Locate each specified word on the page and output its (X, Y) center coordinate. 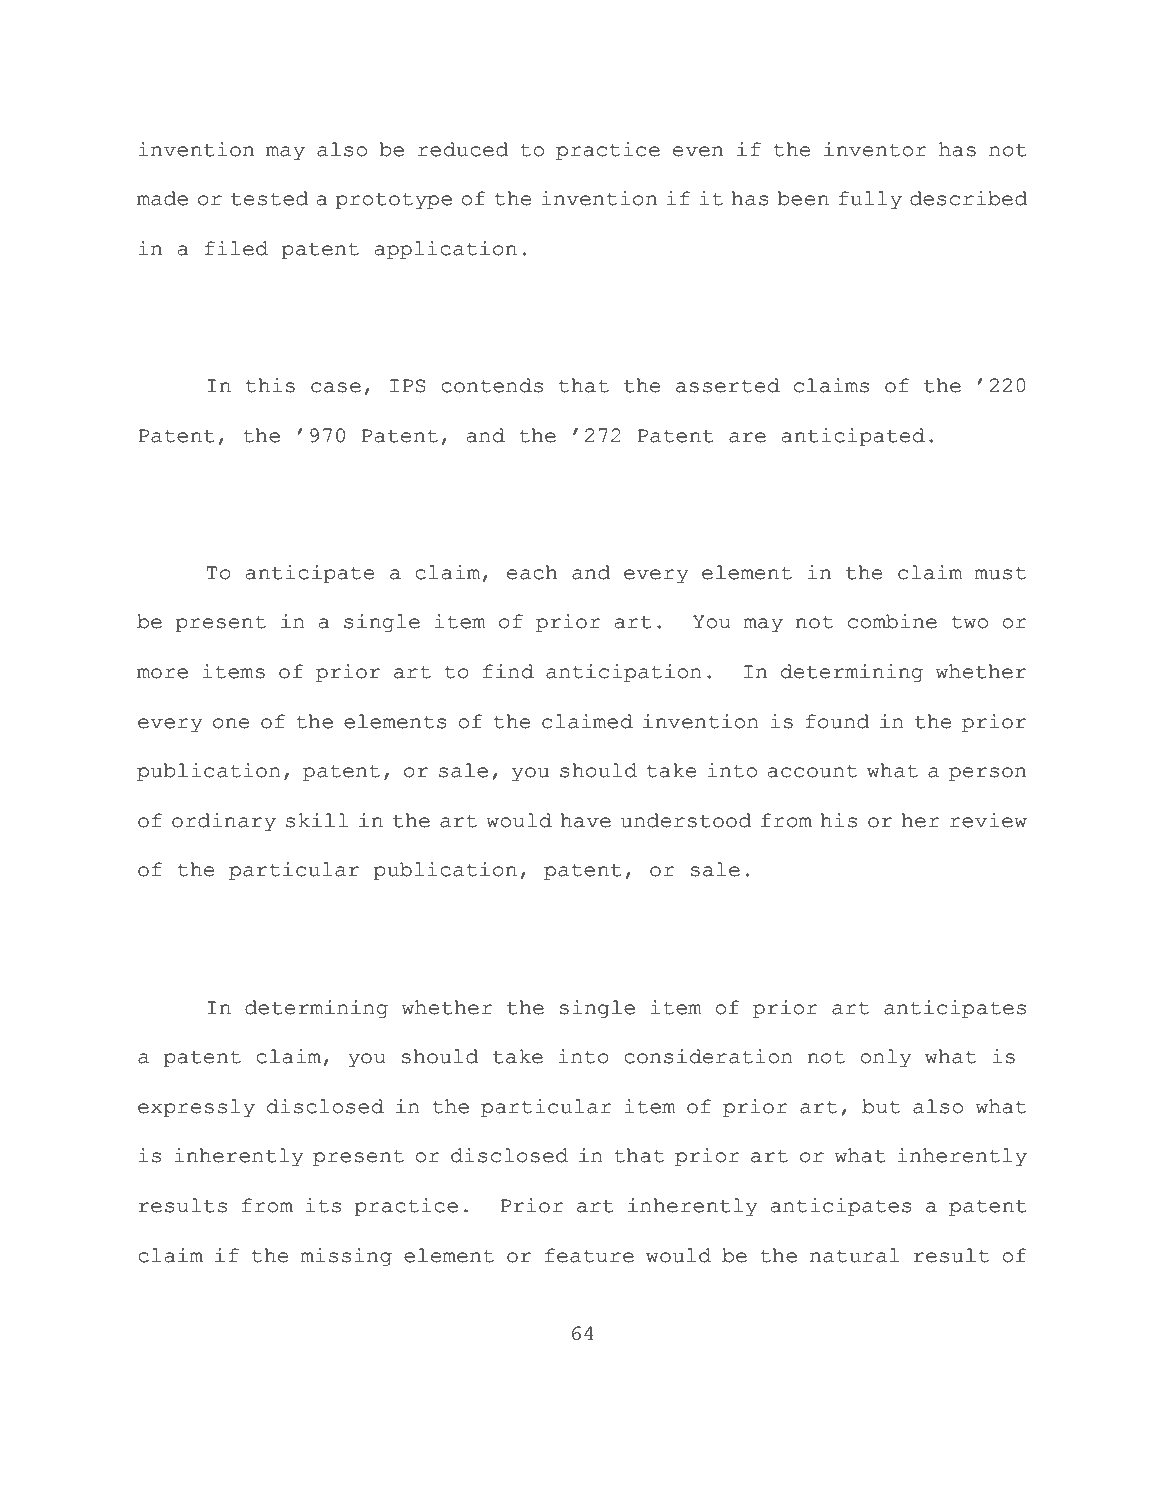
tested (269, 198)
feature (589, 1255)
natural (855, 1255)
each (532, 572)
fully (870, 200)
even (698, 151)
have (585, 820)
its (323, 1205)
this (270, 385)
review (988, 820)
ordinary (224, 822)
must (1000, 573)
